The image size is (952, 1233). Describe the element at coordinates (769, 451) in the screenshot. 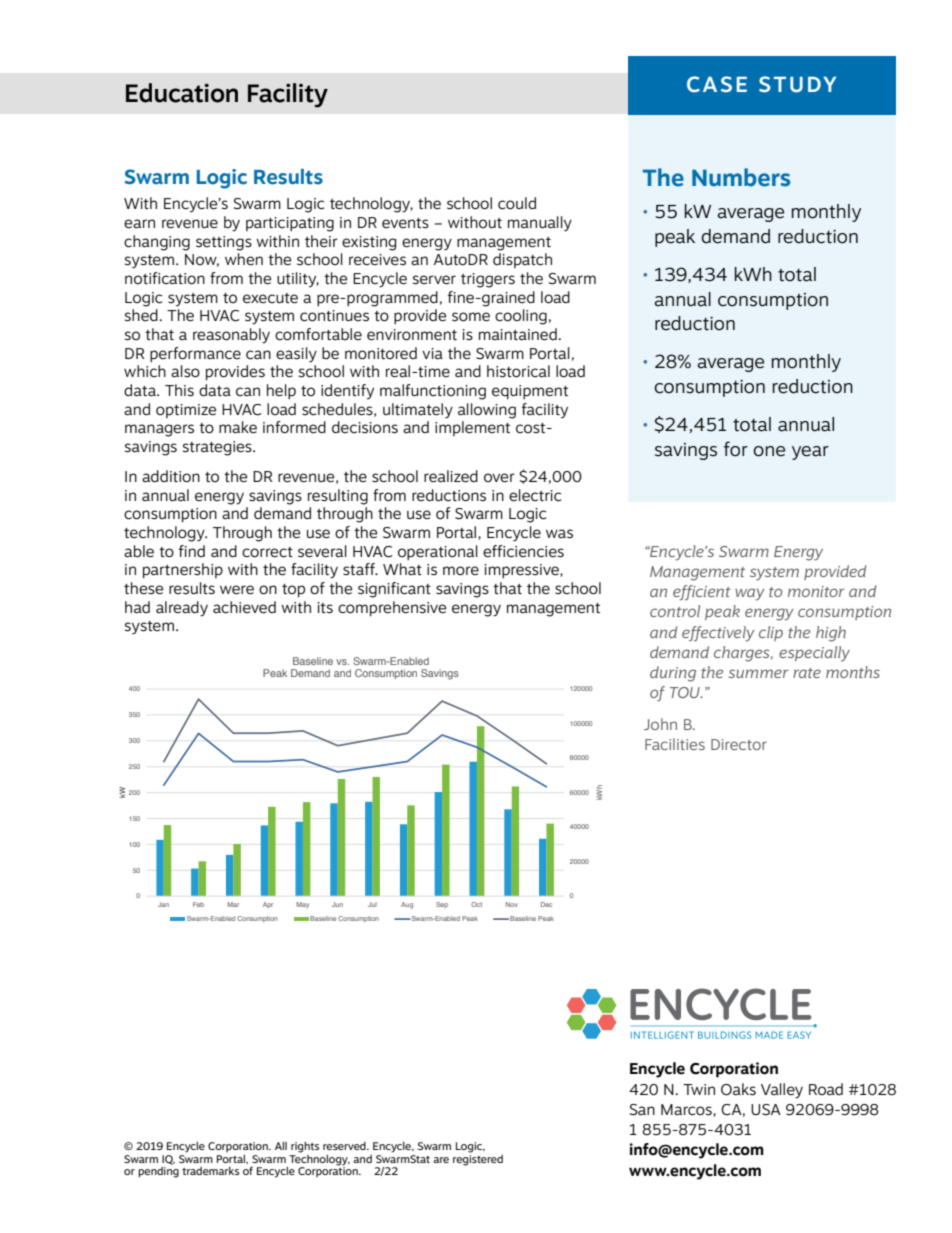

I see `one` at that location.
